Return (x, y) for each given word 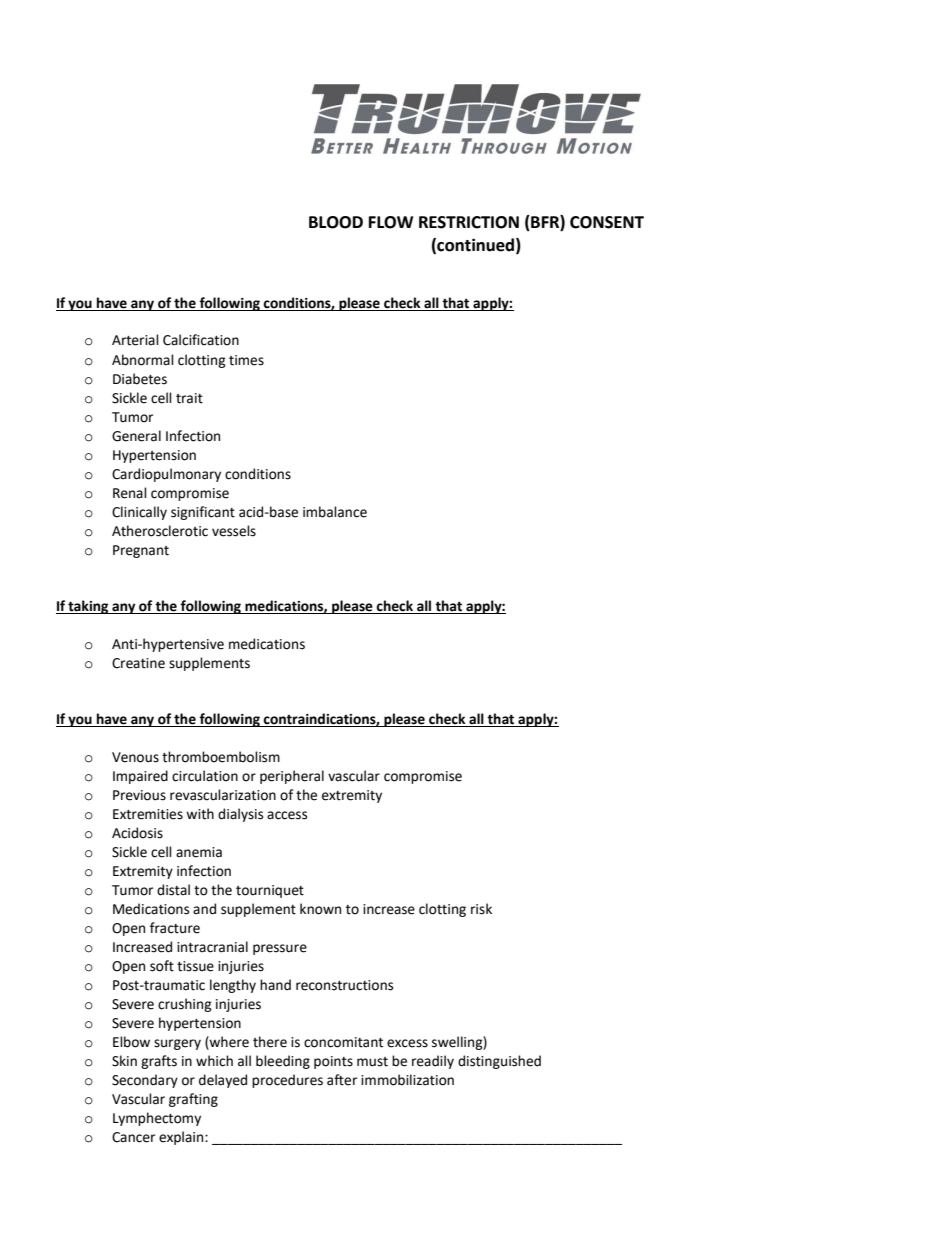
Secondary (145, 1081)
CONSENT (607, 222)
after (342, 1080)
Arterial (135, 340)
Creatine (138, 663)
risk (481, 909)
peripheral (292, 777)
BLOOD (336, 222)
